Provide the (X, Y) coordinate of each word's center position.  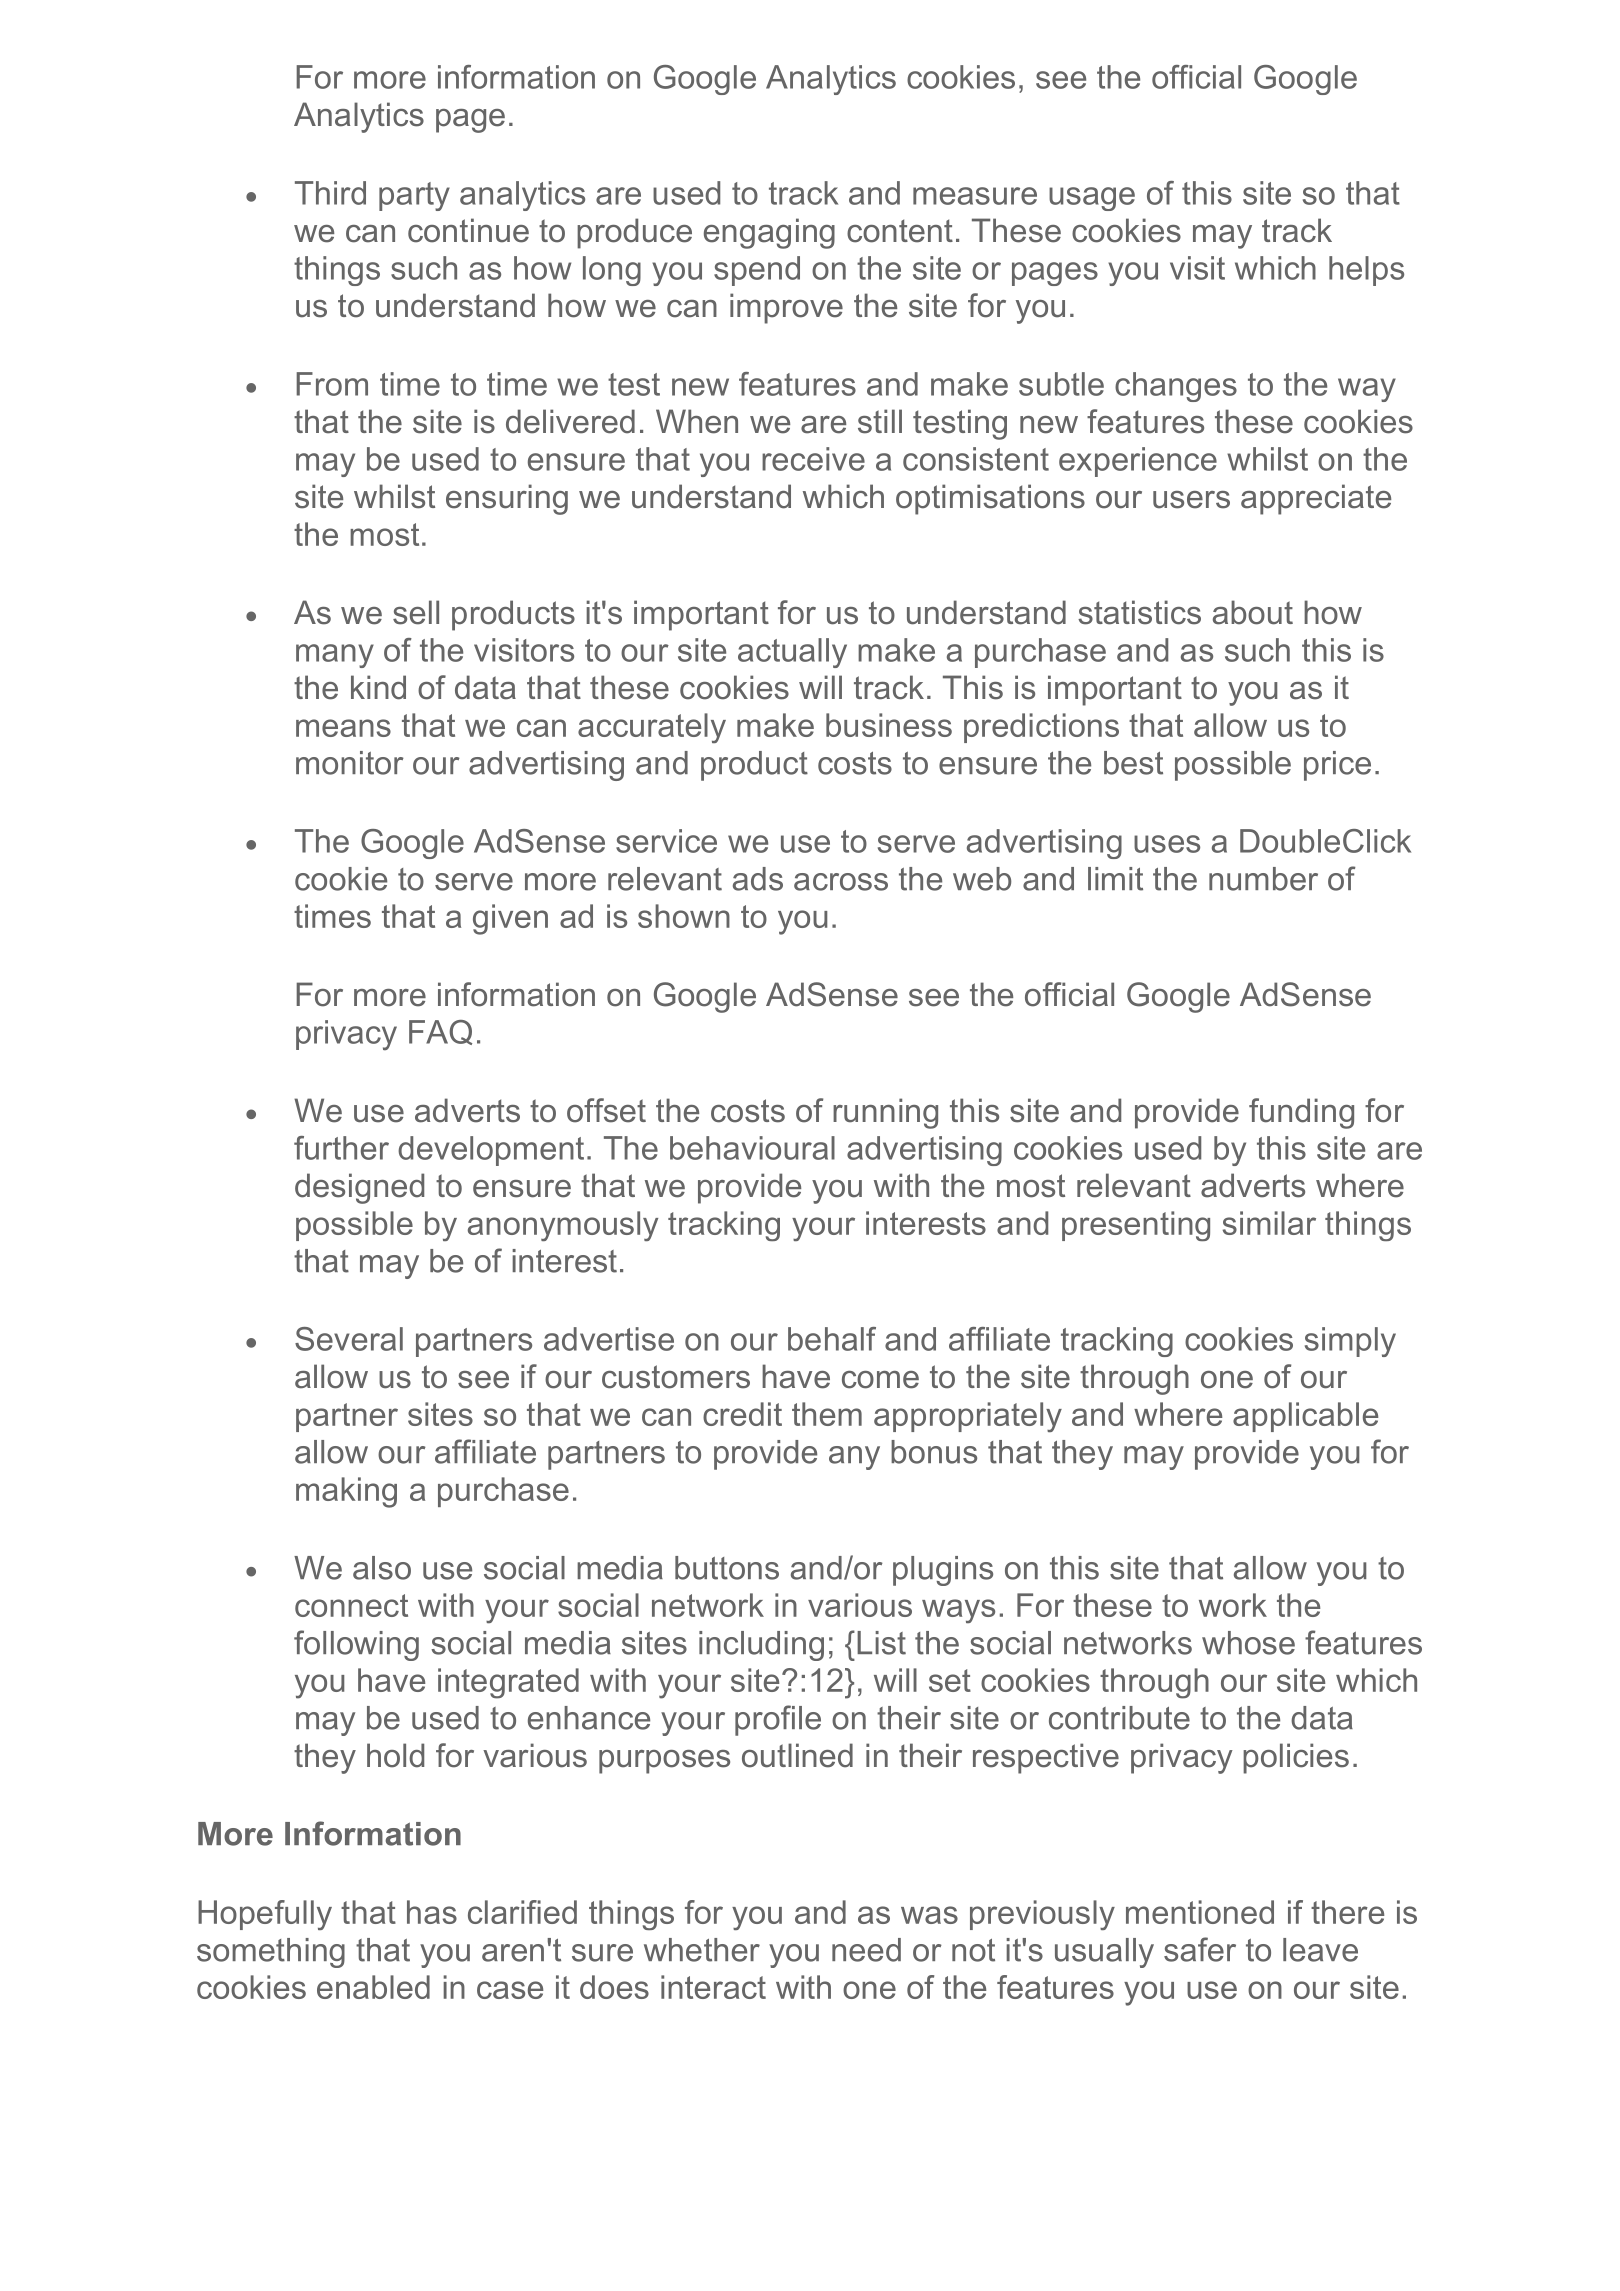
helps (1366, 271)
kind (378, 687)
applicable (1305, 1417)
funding (1301, 1113)
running (885, 1113)
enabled (373, 1987)
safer (1200, 1949)
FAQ (440, 1032)
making (346, 1492)
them (827, 1414)
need (866, 1950)
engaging (769, 233)
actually (792, 653)
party (414, 196)
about (1253, 612)
